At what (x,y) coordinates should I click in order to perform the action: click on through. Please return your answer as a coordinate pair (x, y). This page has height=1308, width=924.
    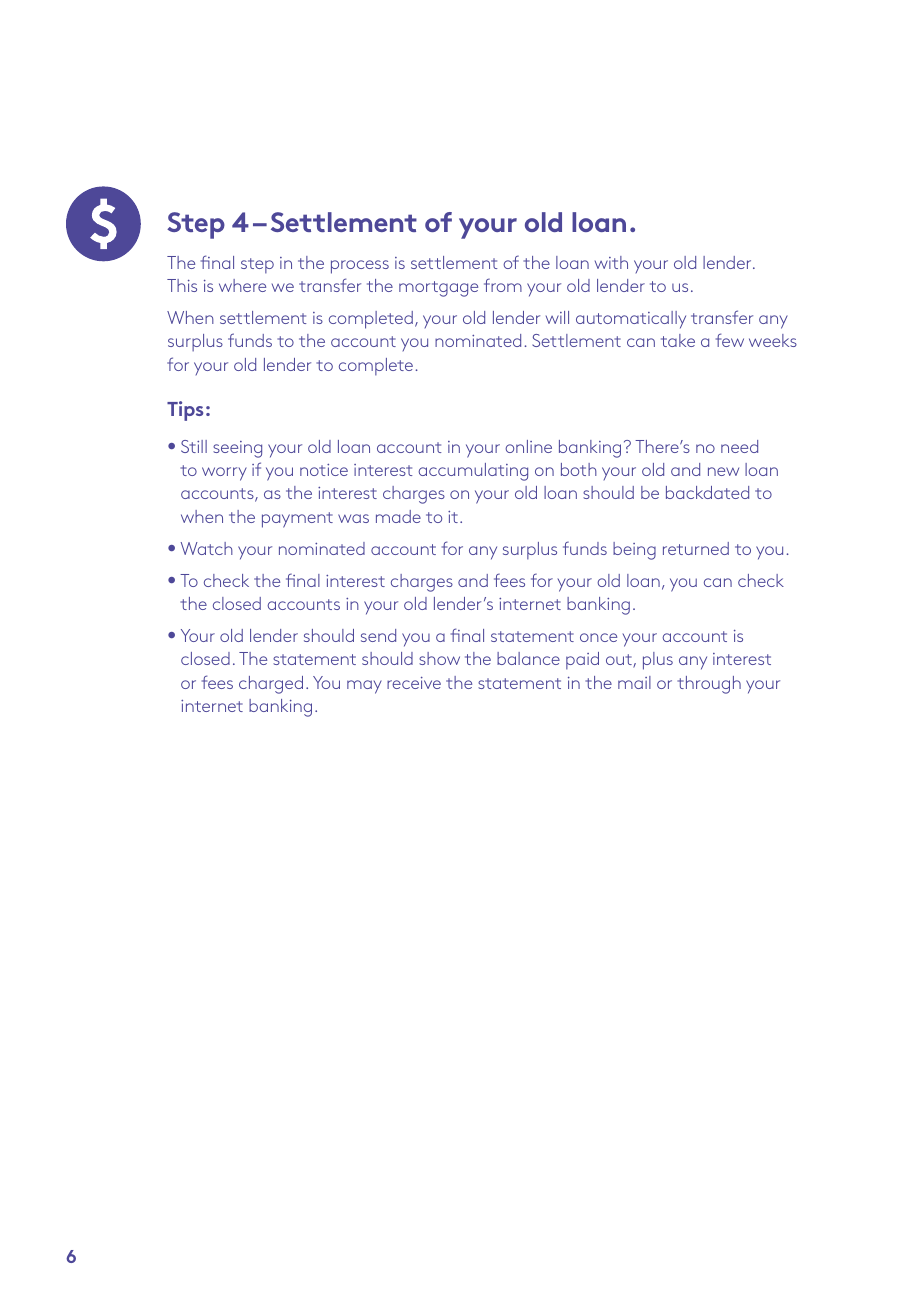
    Looking at the image, I should click on (709, 685).
